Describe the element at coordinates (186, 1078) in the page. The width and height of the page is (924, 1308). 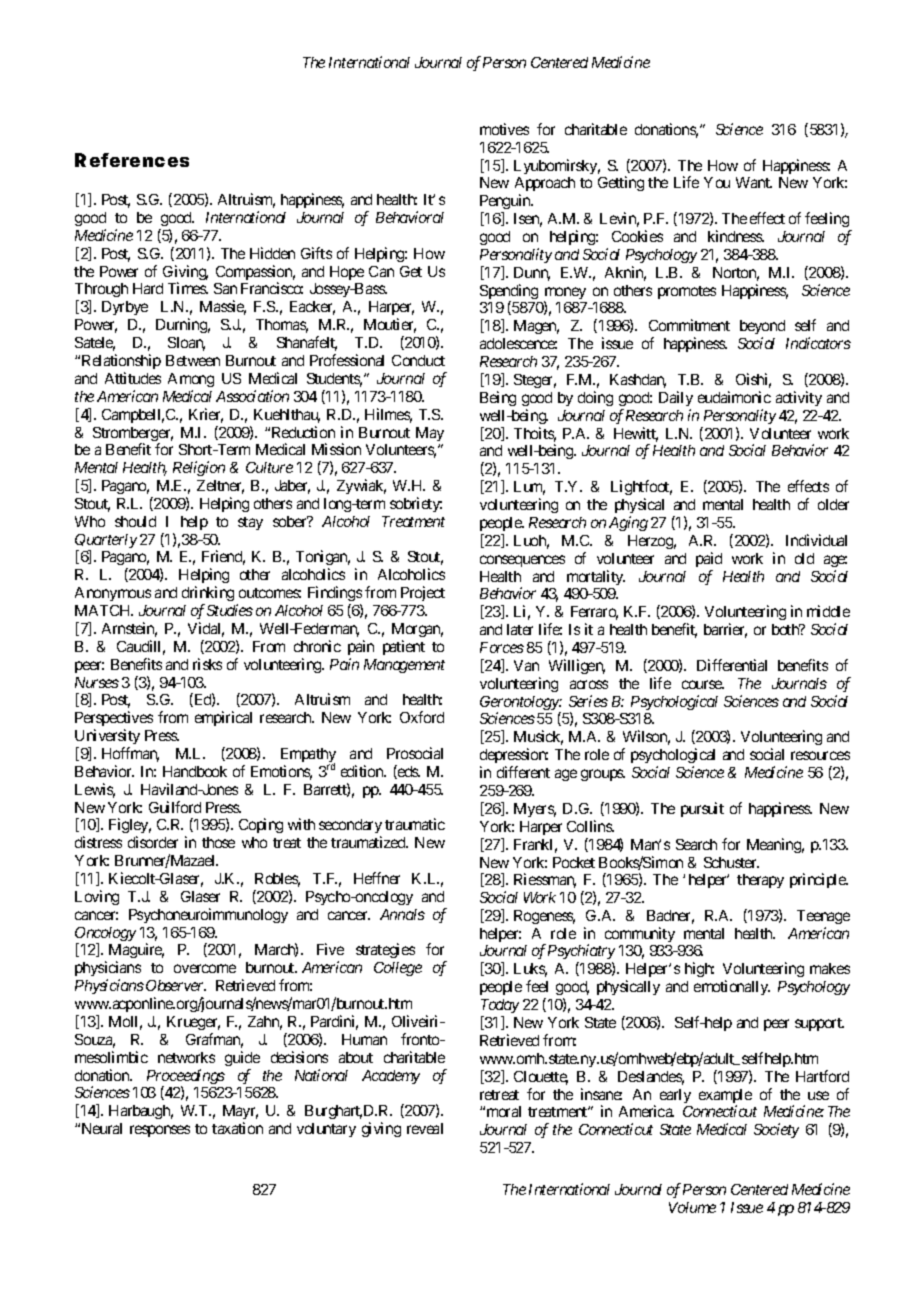
I see `Proceedings` at that location.
